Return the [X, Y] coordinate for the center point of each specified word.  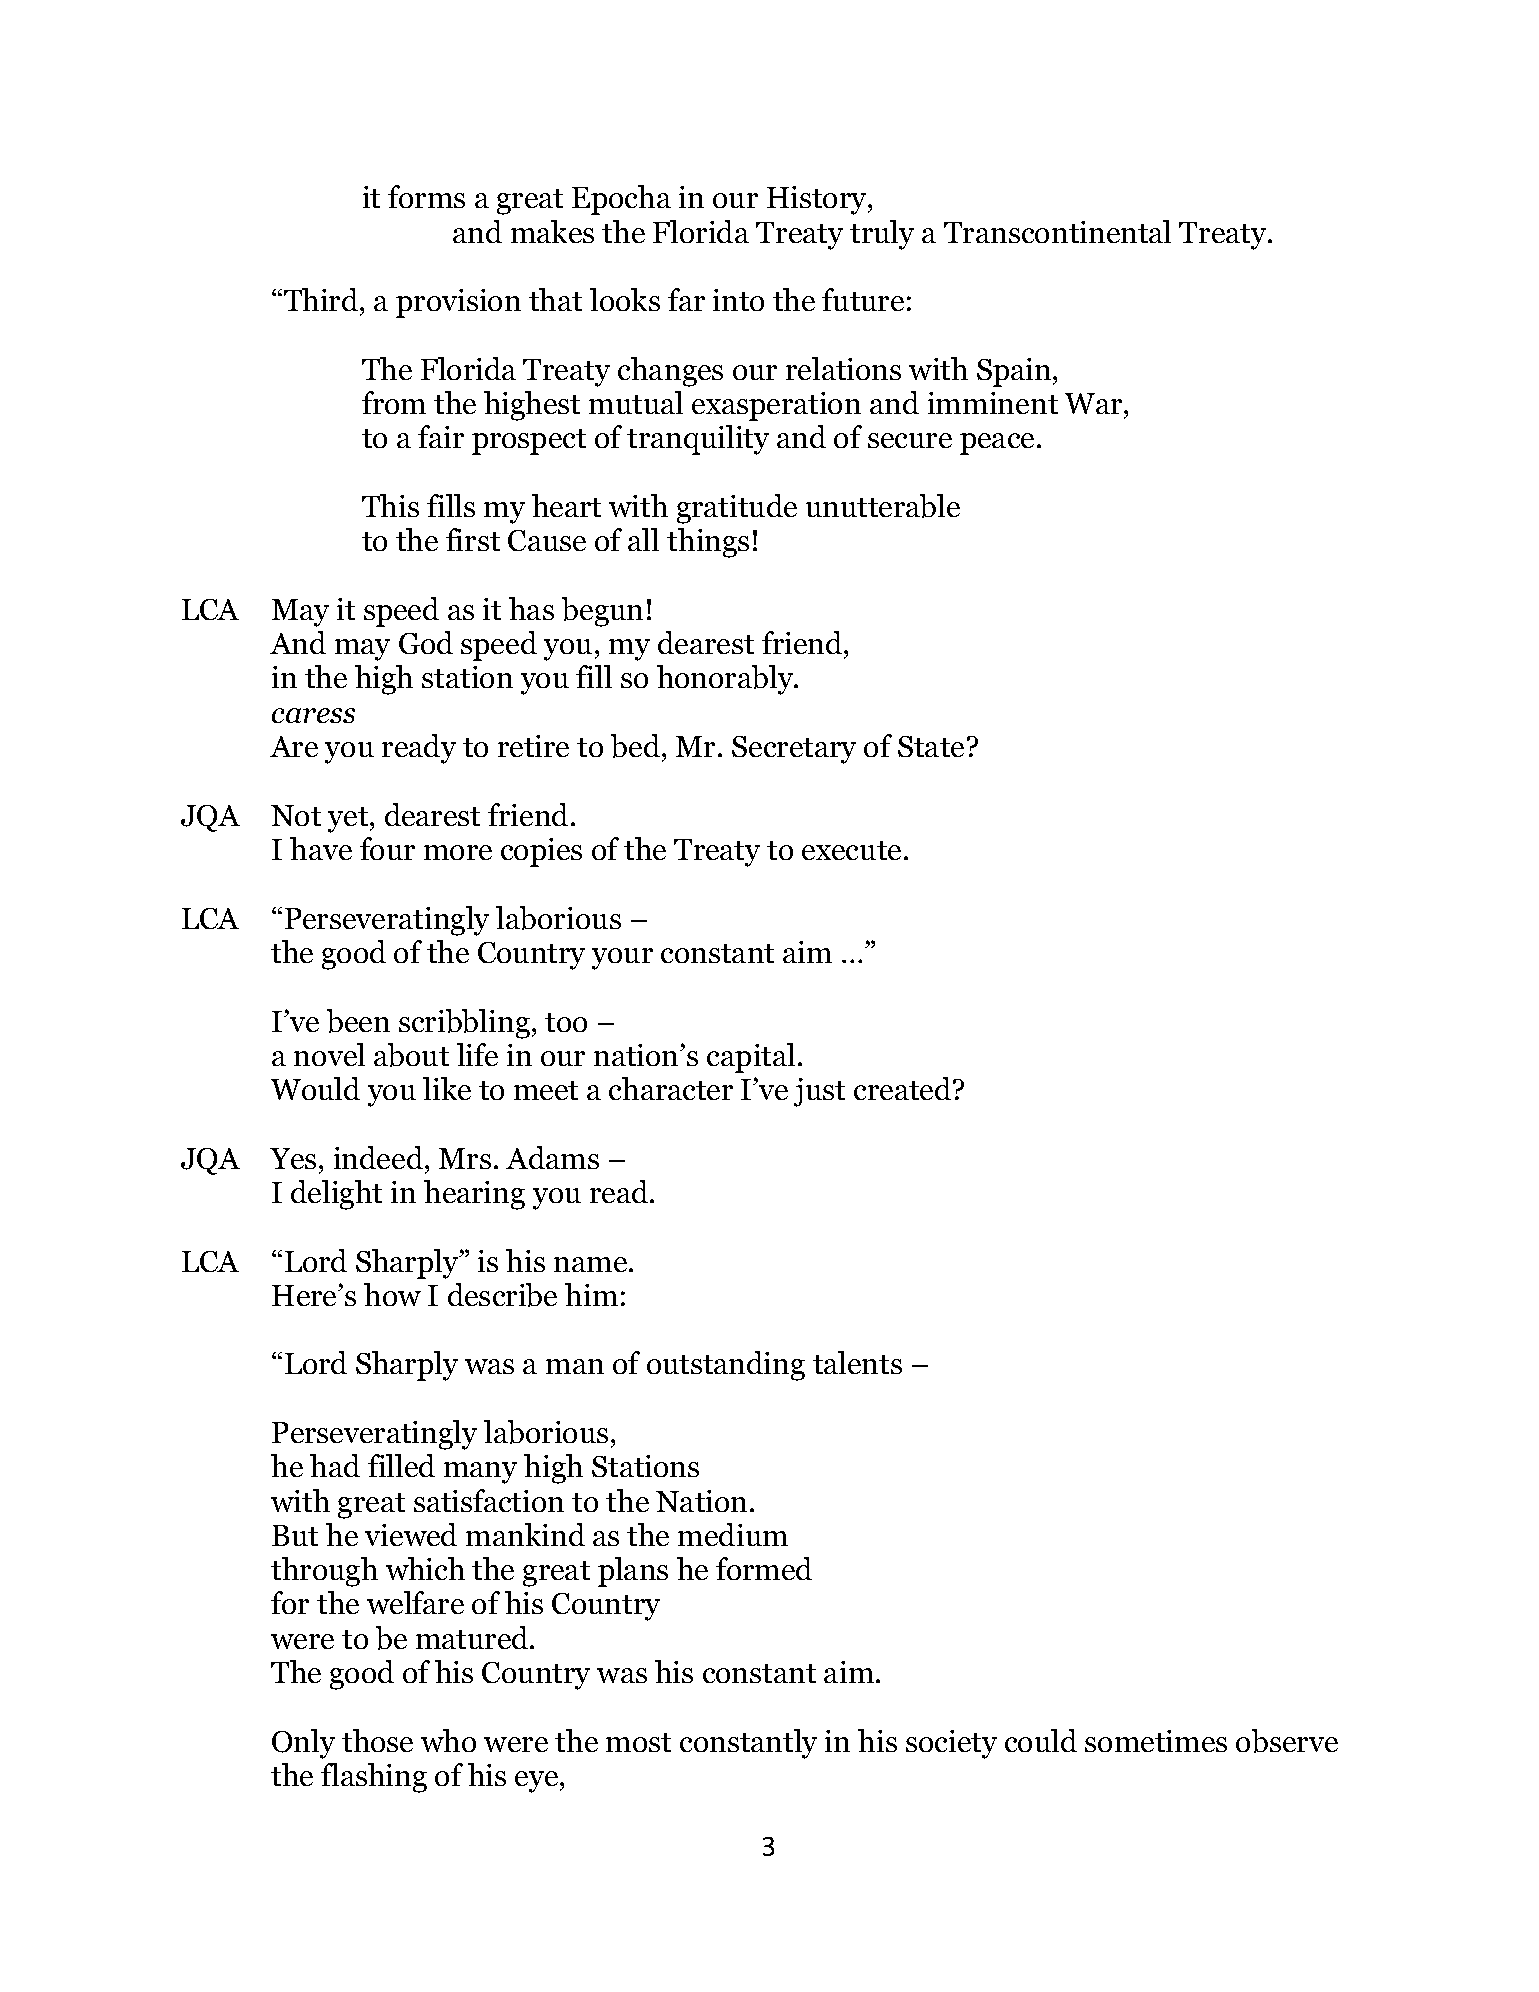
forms [426, 196]
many [480, 1473]
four [387, 848]
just [819, 1092]
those [377, 1740]
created [904, 1088]
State [931, 746]
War [1095, 403]
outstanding [726, 1366]
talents [857, 1362]
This [390, 505]
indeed [380, 1157]
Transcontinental [1057, 231]
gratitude [737, 509]
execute [851, 850]
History [818, 200]
